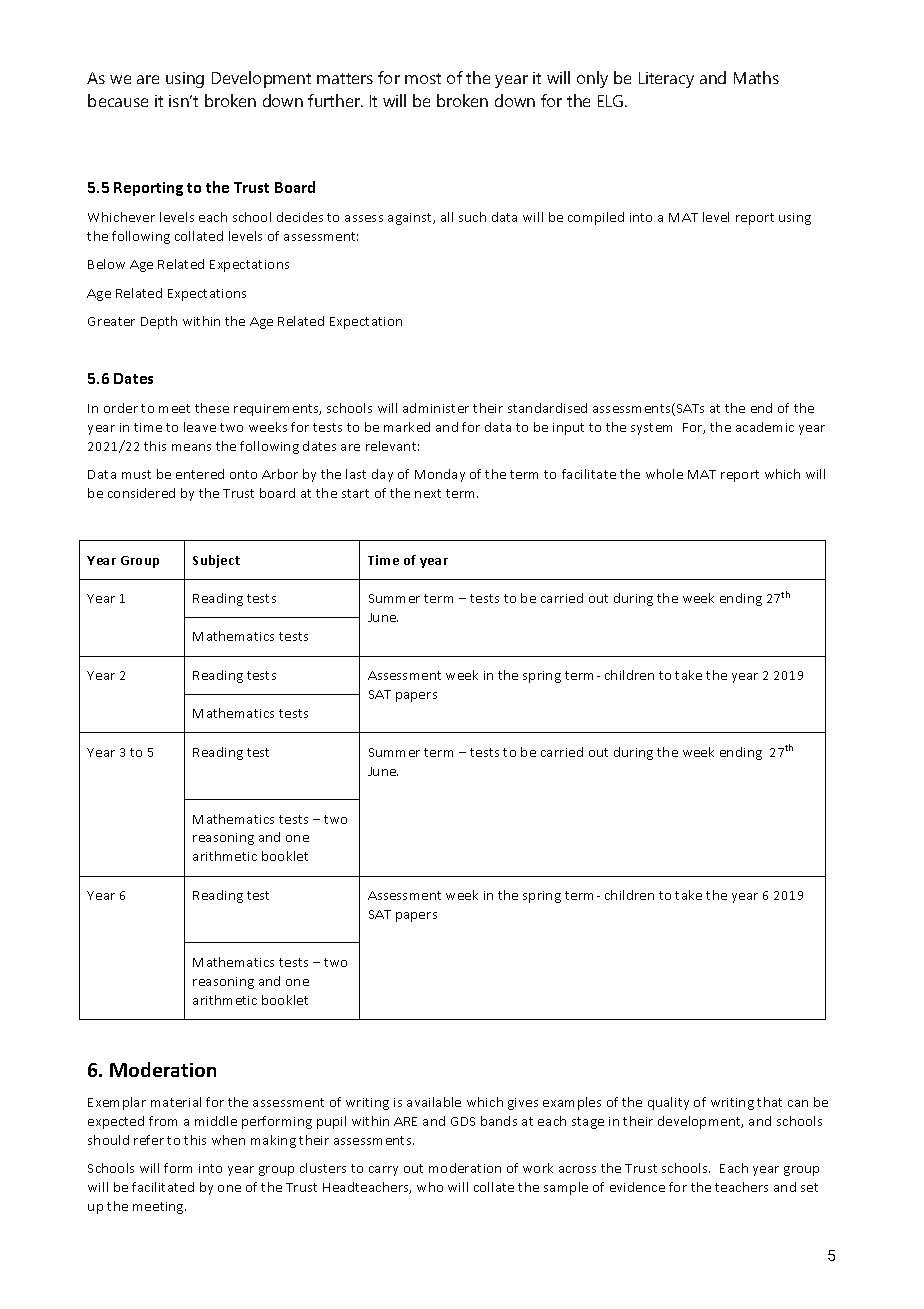 This screenshot has height=1309, width=924. I want to click on system, so click(651, 429).
